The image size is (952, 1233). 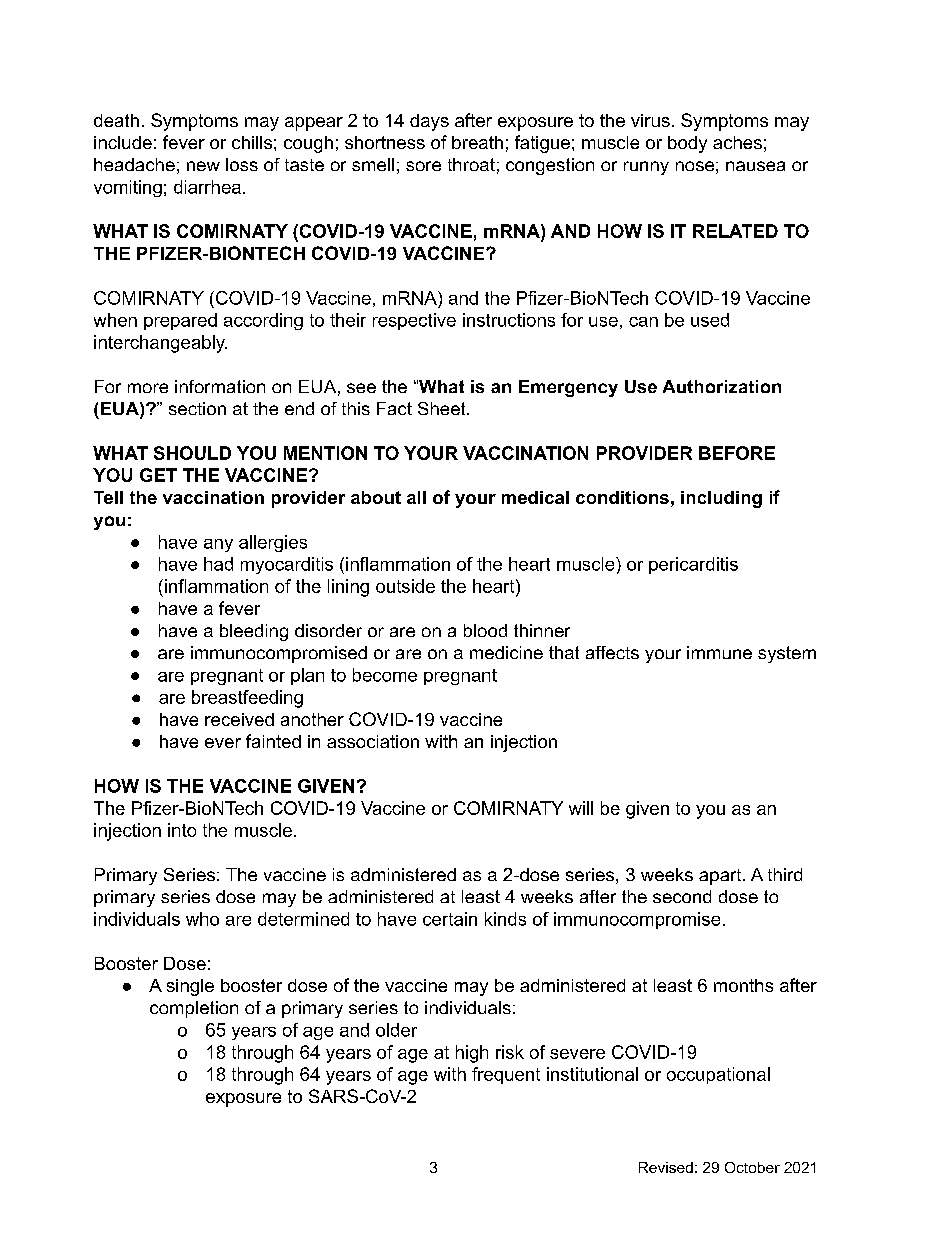 I want to click on completion, so click(x=194, y=1009).
